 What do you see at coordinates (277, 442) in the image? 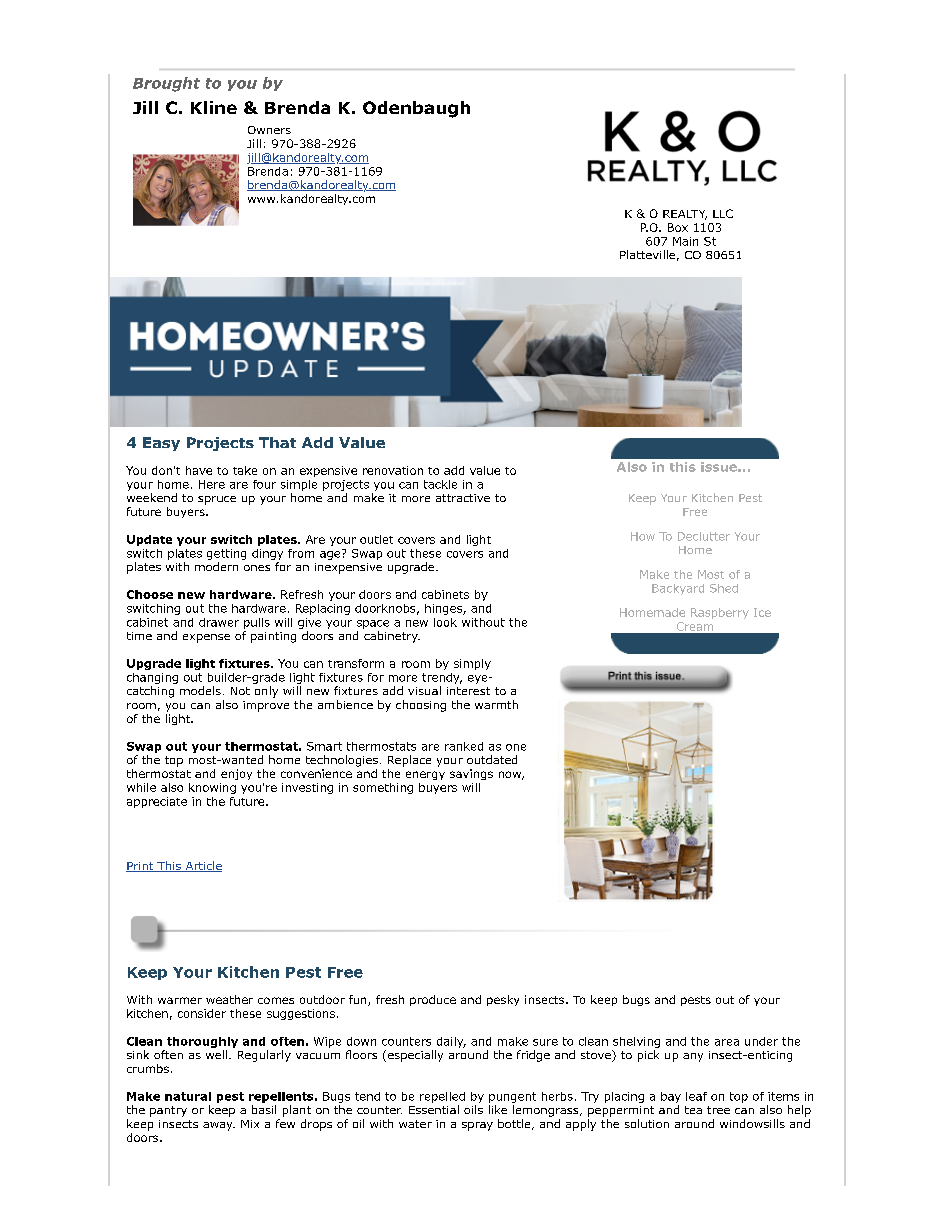
I see `That` at bounding box center [277, 442].
